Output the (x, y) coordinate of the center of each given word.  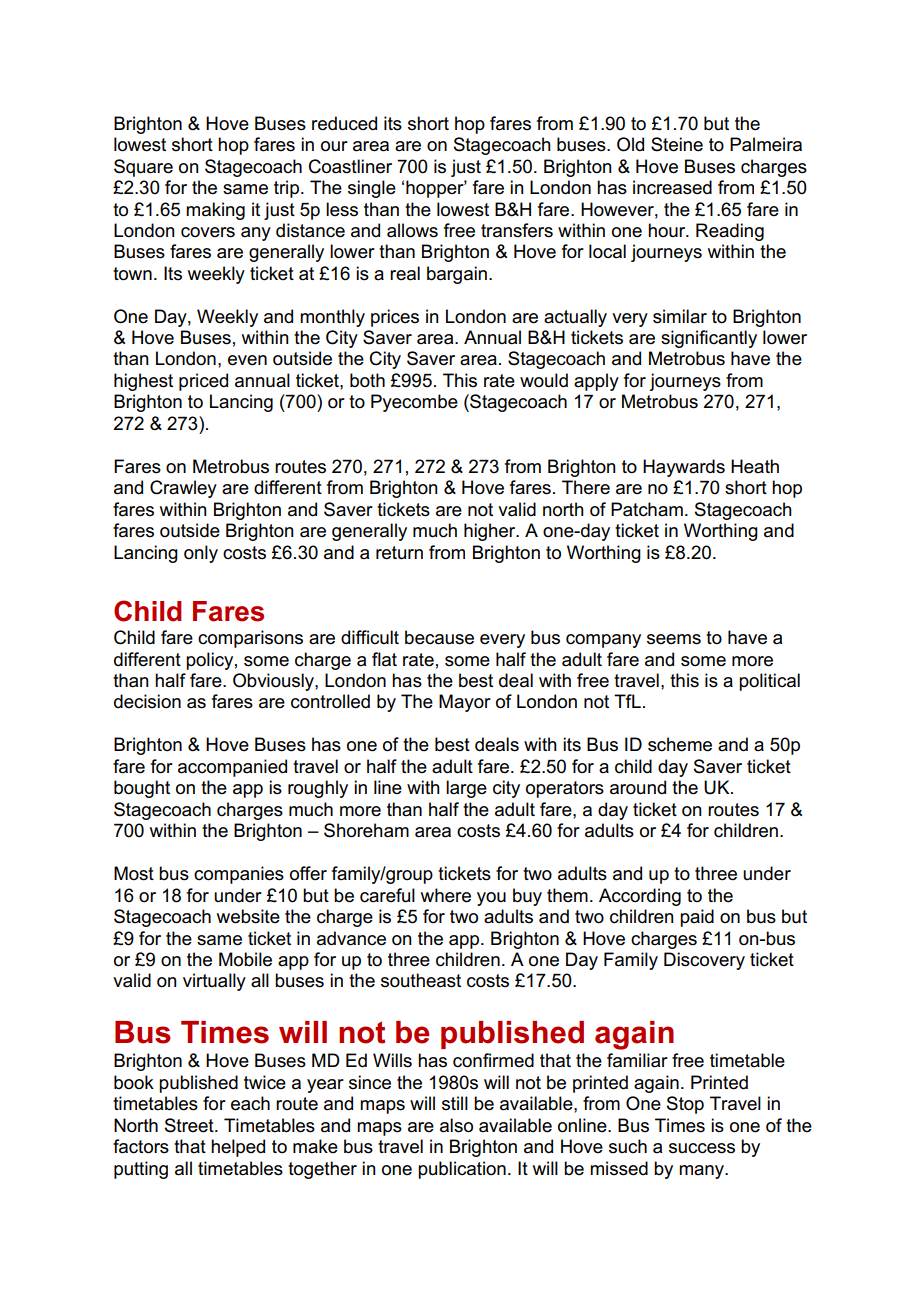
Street (190, 1125)
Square (143, 168)
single (372, 189)
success (702, 1148)
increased (672, 187)
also (456, 1125)
